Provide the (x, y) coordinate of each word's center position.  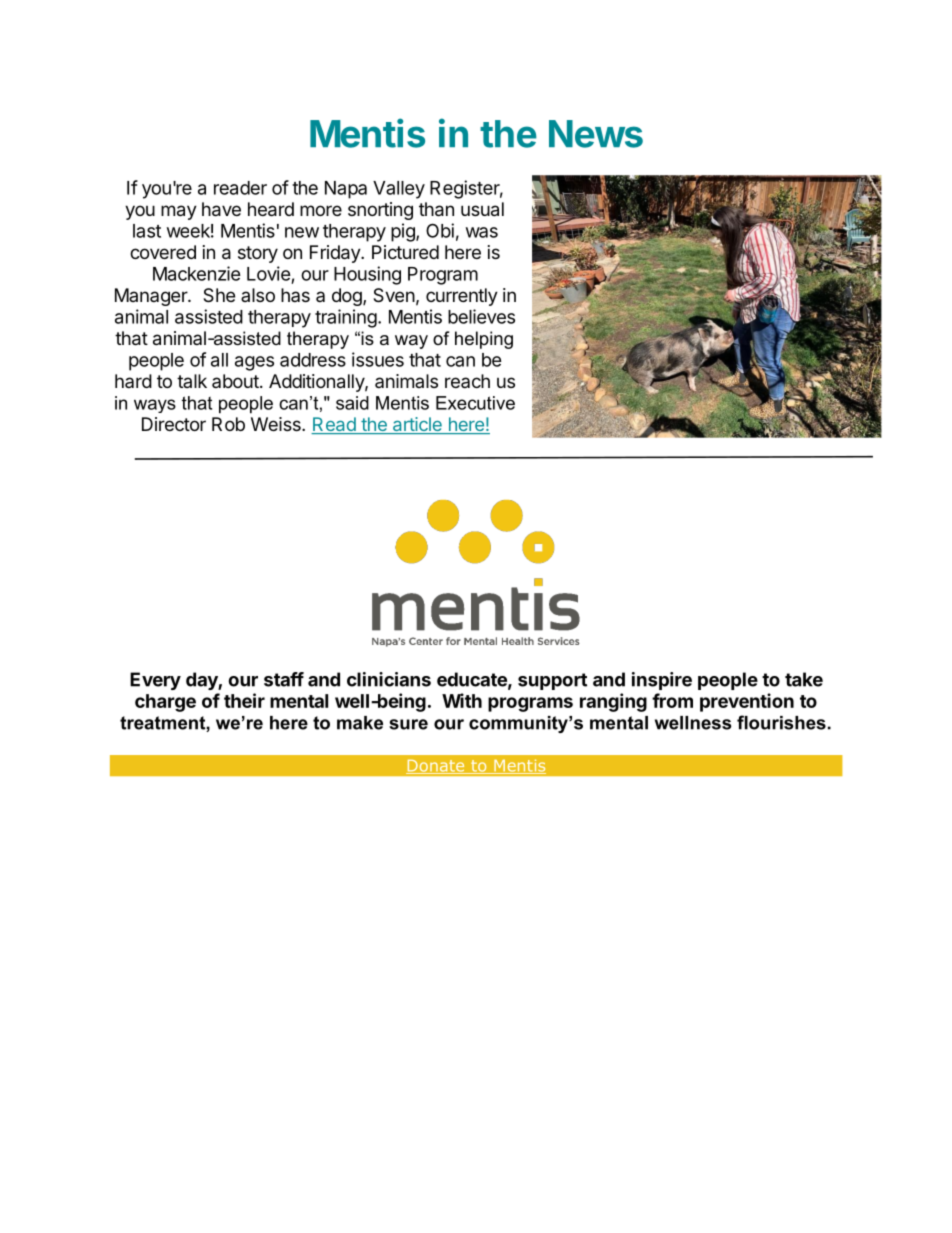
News (596, 134)
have (221, 209)
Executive (475, 403)
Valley (399, 190)
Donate (436, 767)
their (244, 700)
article (417, 425)
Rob (228, 424)
